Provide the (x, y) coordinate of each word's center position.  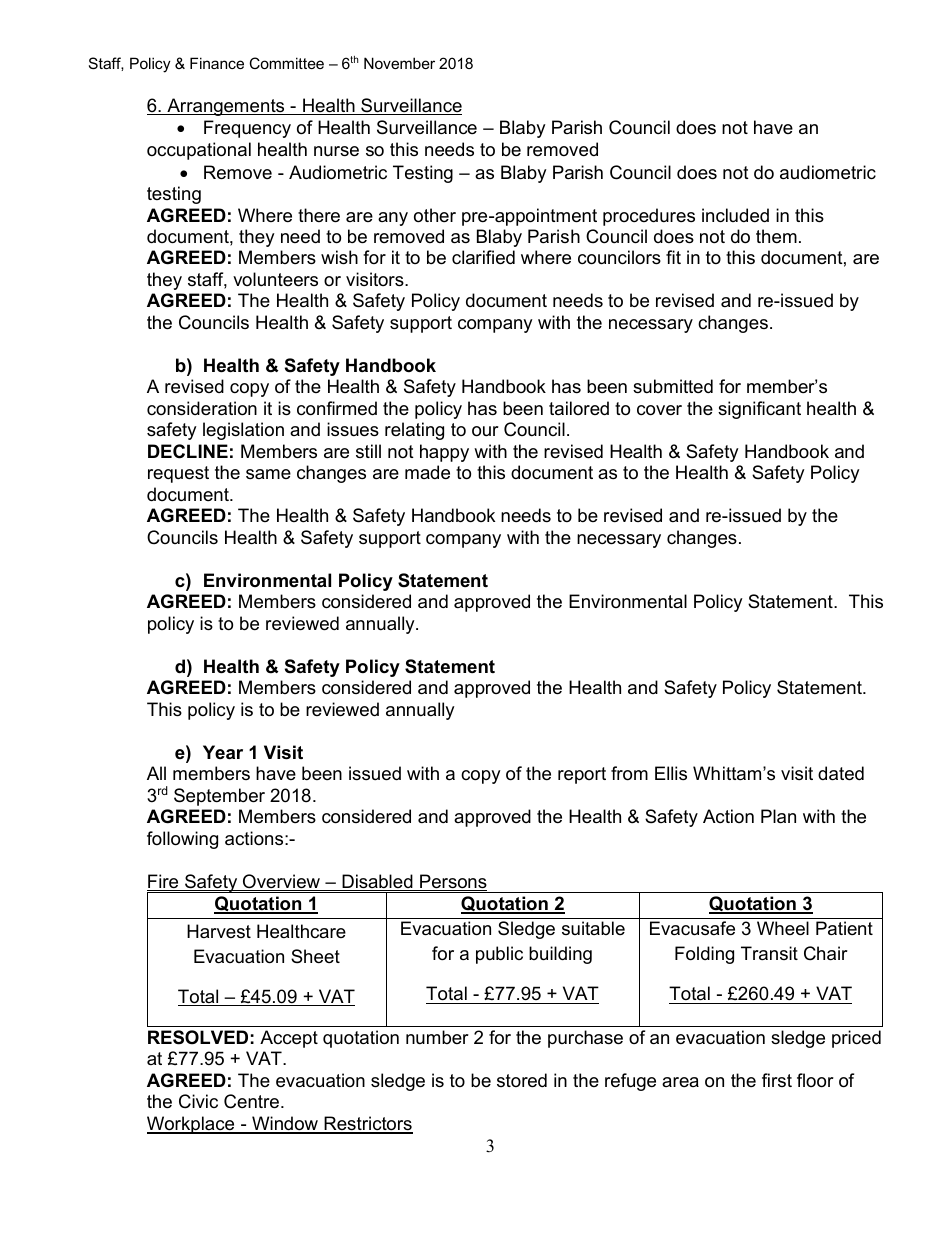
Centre (253, 1101)
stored (522, 1080)
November (399, 63)
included (735, 215)
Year (223, 752)
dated (841, 773)
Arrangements (226, 107)
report (582, 775)
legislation (243, 431)
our (485, 431)
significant (759, 410)
